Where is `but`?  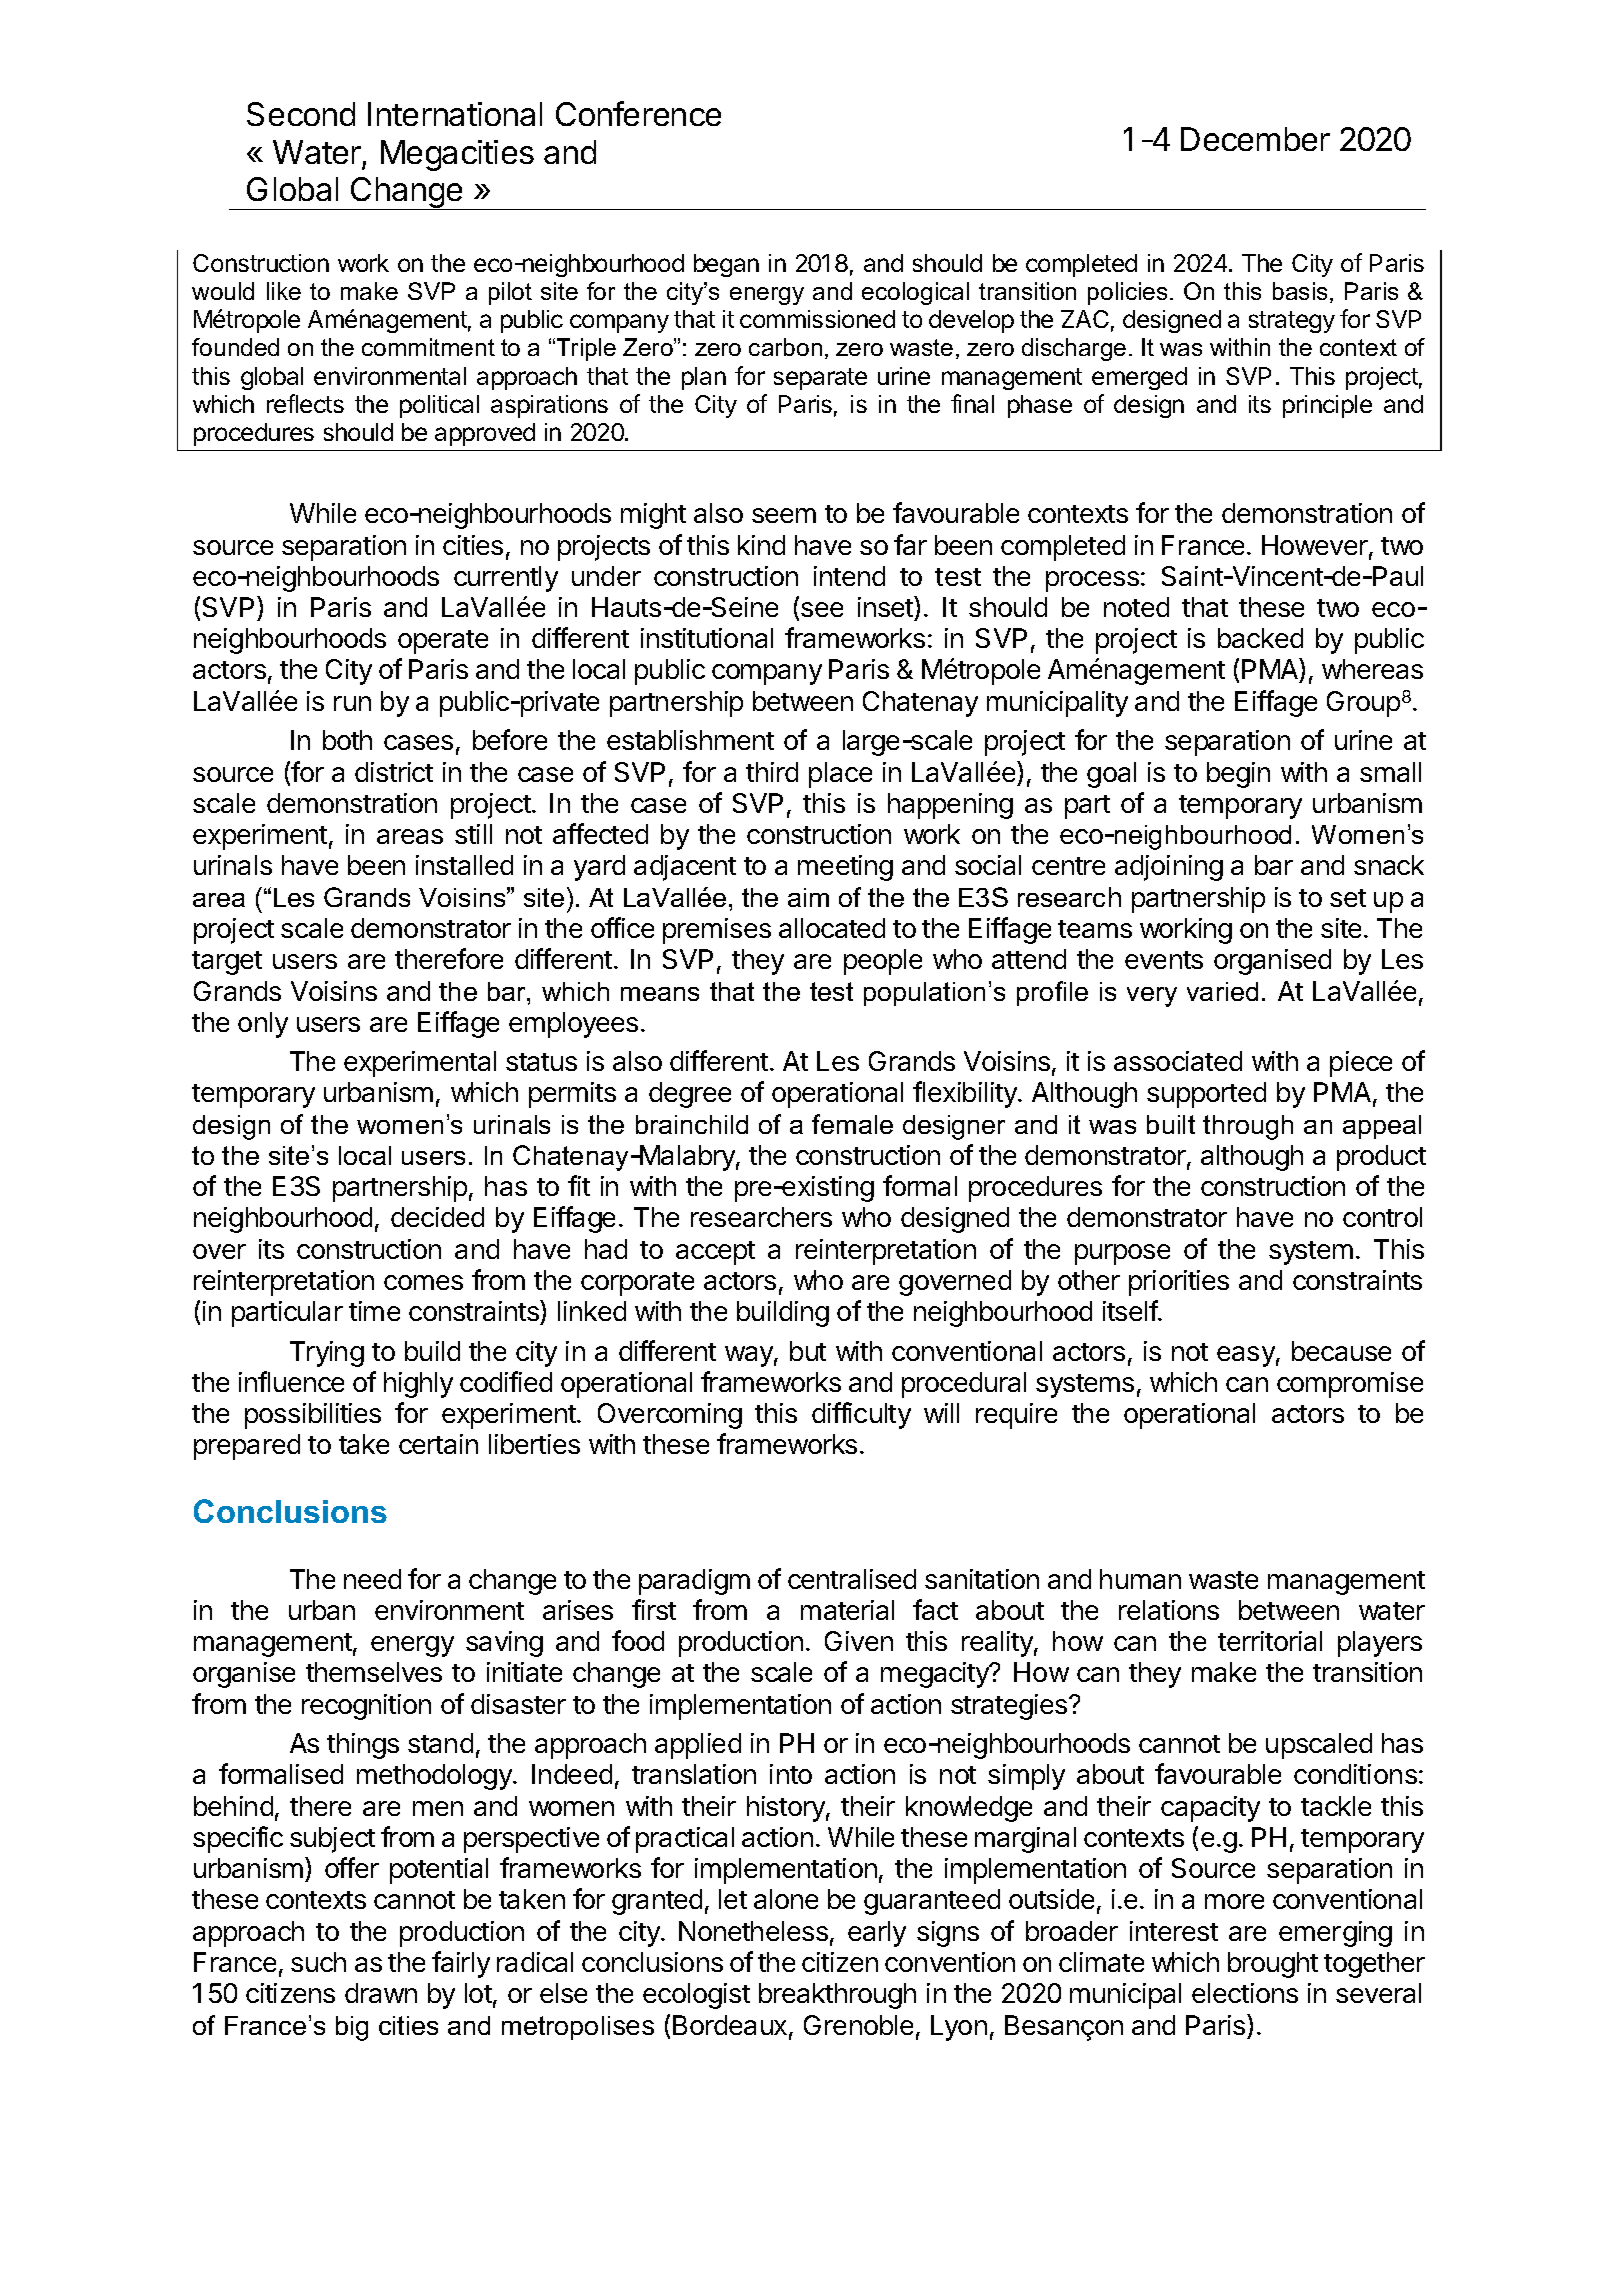
but is located at coordinates (808, 1351).
